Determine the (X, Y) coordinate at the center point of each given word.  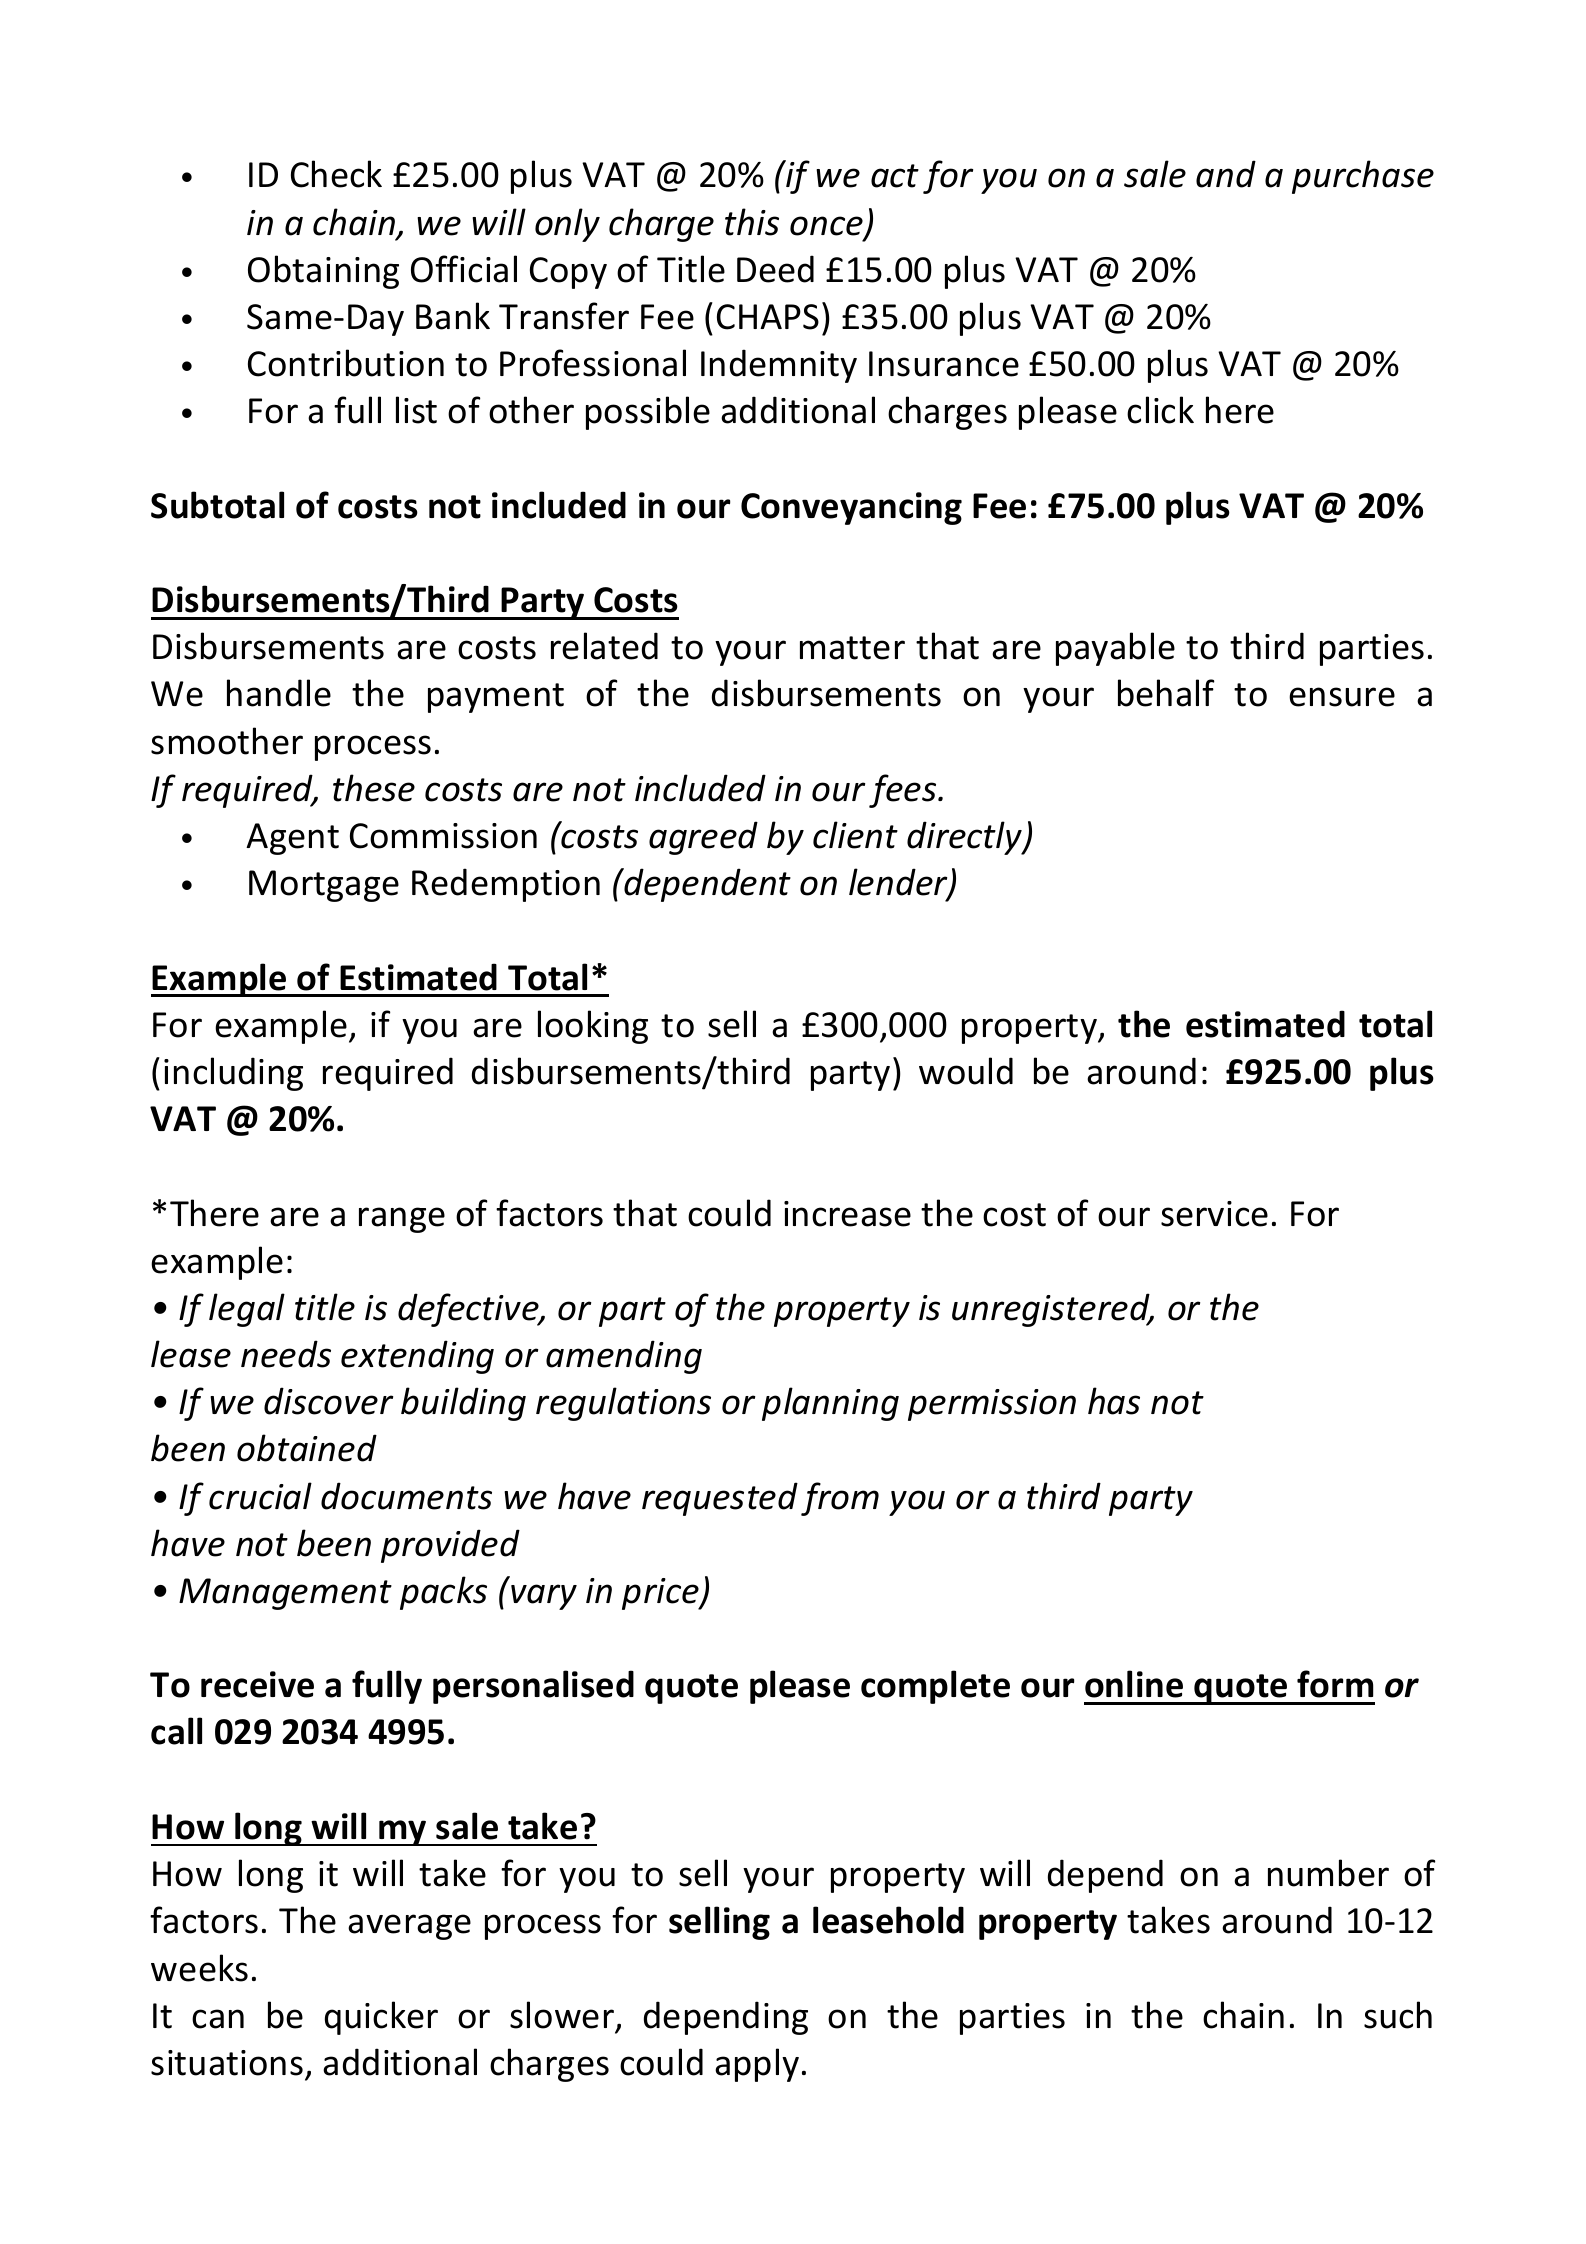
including (233, 1074)
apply (757, 2065)
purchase (1363, 177)
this (752, 222)
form (1335, 1684)
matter (852, 648)
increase (847, 1214)
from (840, 1499)
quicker (381, 2018)
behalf (1166, 693)
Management (285, 1594)
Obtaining (323, 272)
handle (279, 693)
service (1214, 1214)
